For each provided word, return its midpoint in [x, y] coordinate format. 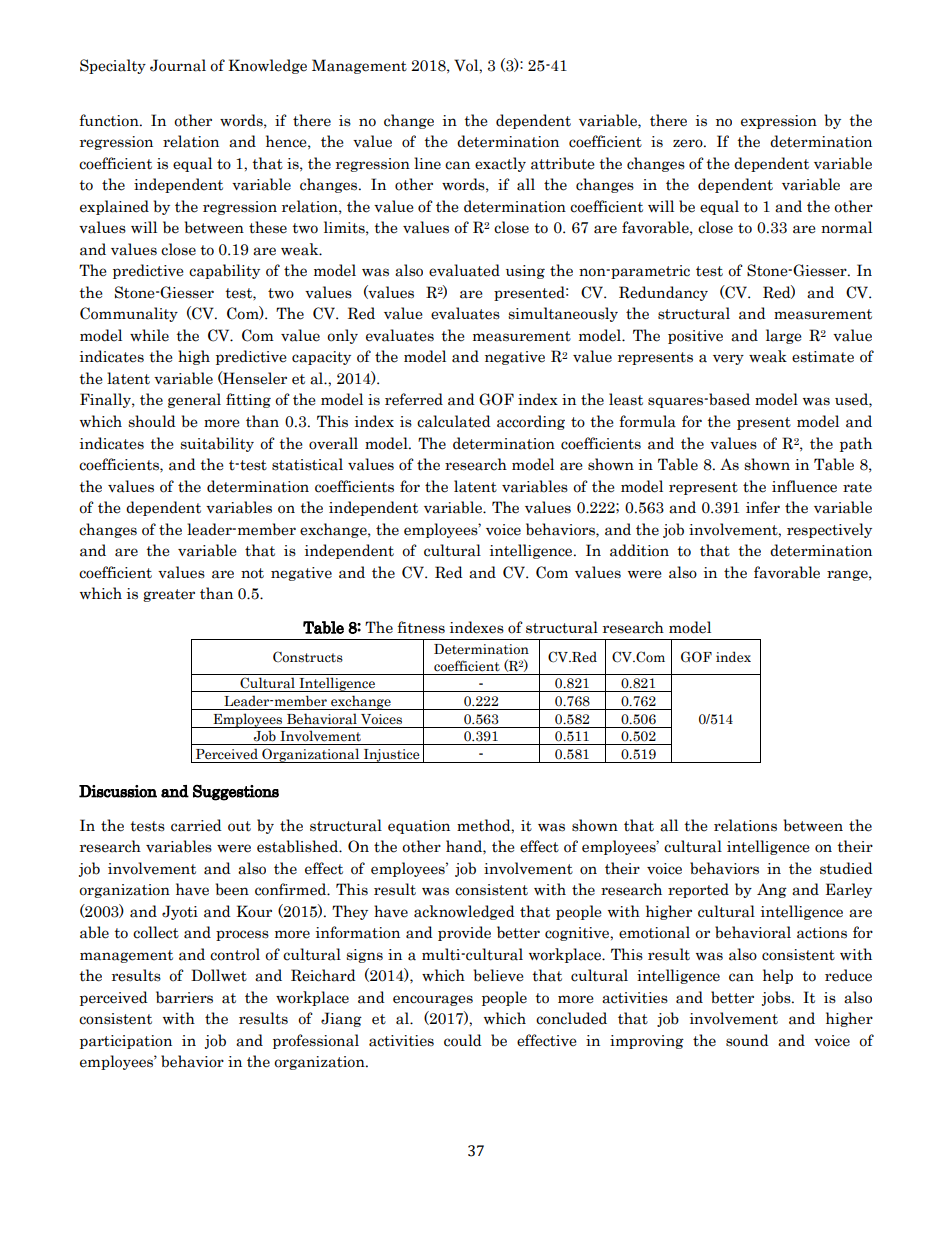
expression [779, 122]
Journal [178, 65]
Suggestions [236, 792]
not [252, 573]
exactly [500, 164]
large [784, 336]
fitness [421, 627]
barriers [184, 997]
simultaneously [563, 314]
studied [846, 868]
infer [763, 507]
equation [419, 827]
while [149, 335]
